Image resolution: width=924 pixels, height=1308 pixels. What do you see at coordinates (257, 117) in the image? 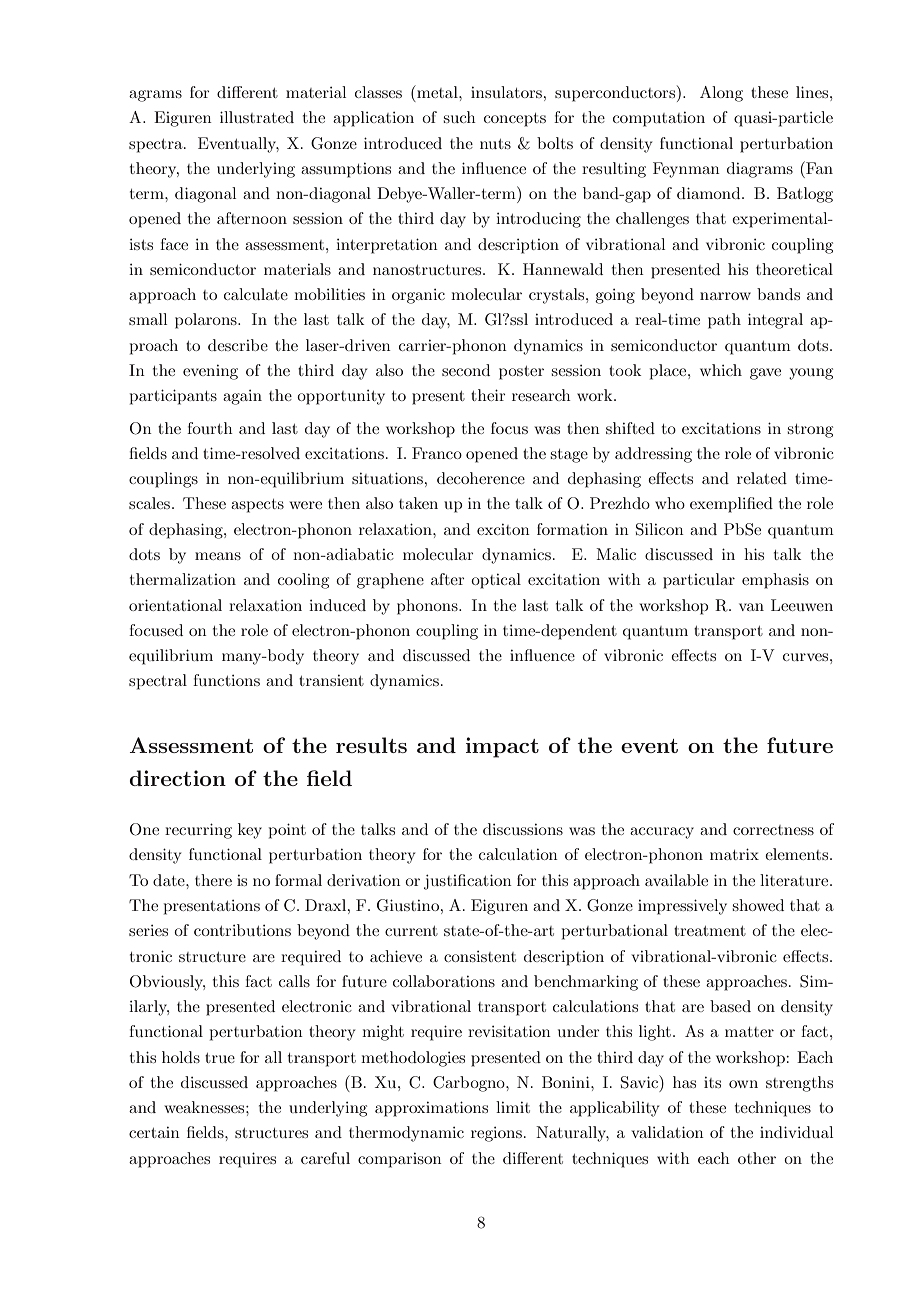
I see `illustrated` at bounding box center [257, 117].
